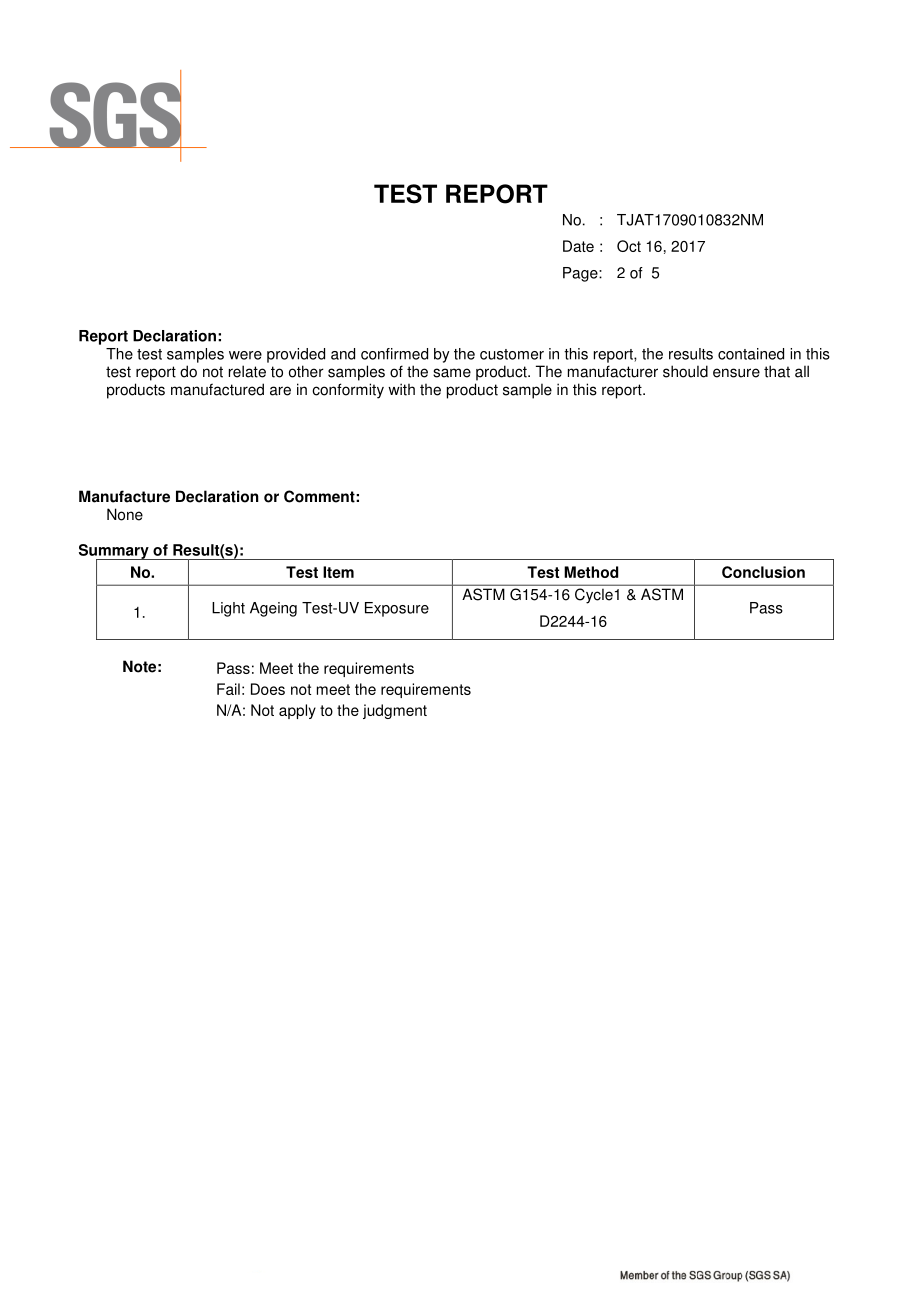 Image resolution: width=924 pixels, height=1308 pixels. What do you see at coordinates (228, 609) in the screenshot?
I see `Light` at bounding box center [228, 609].
